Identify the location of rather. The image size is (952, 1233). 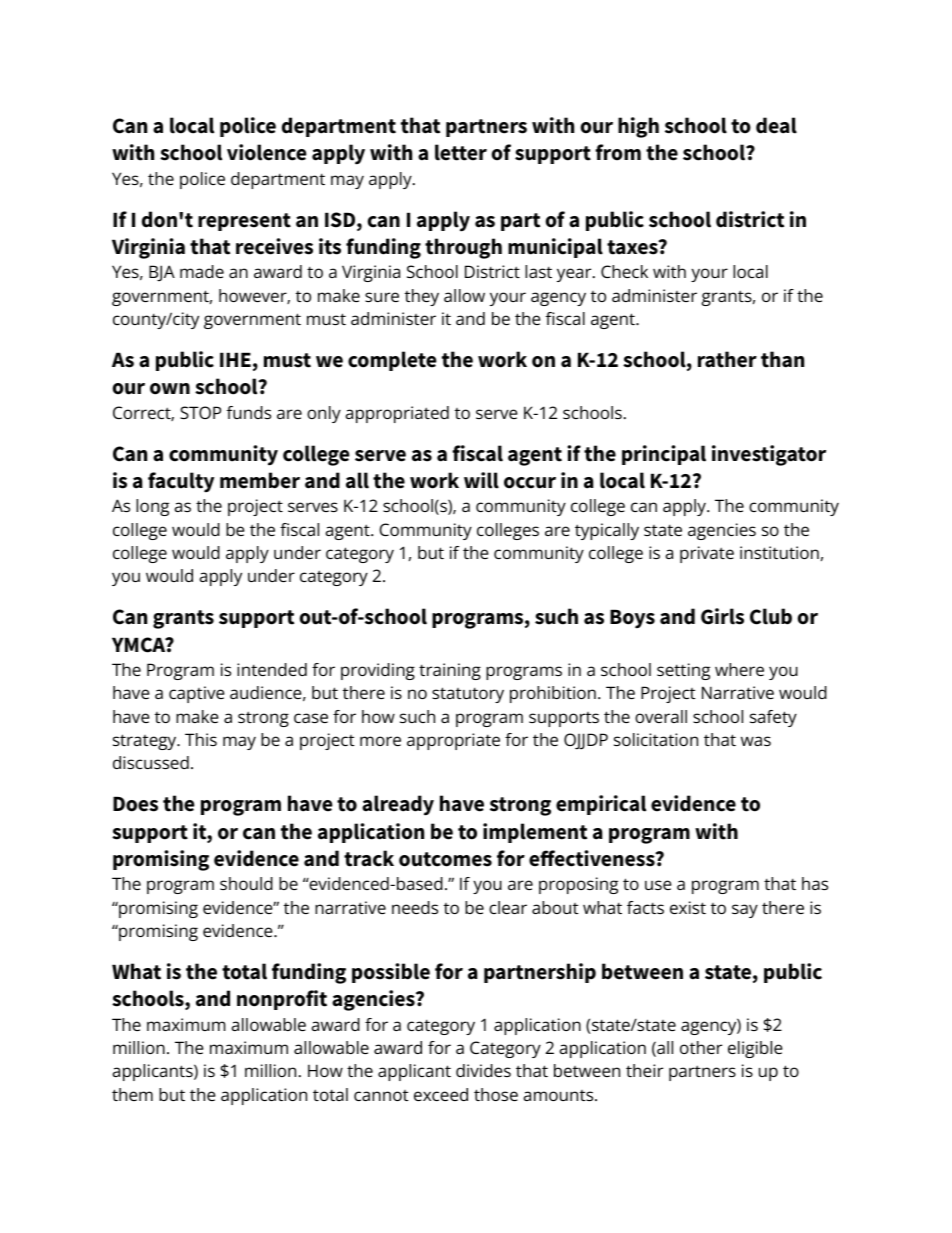
(727, 359).
